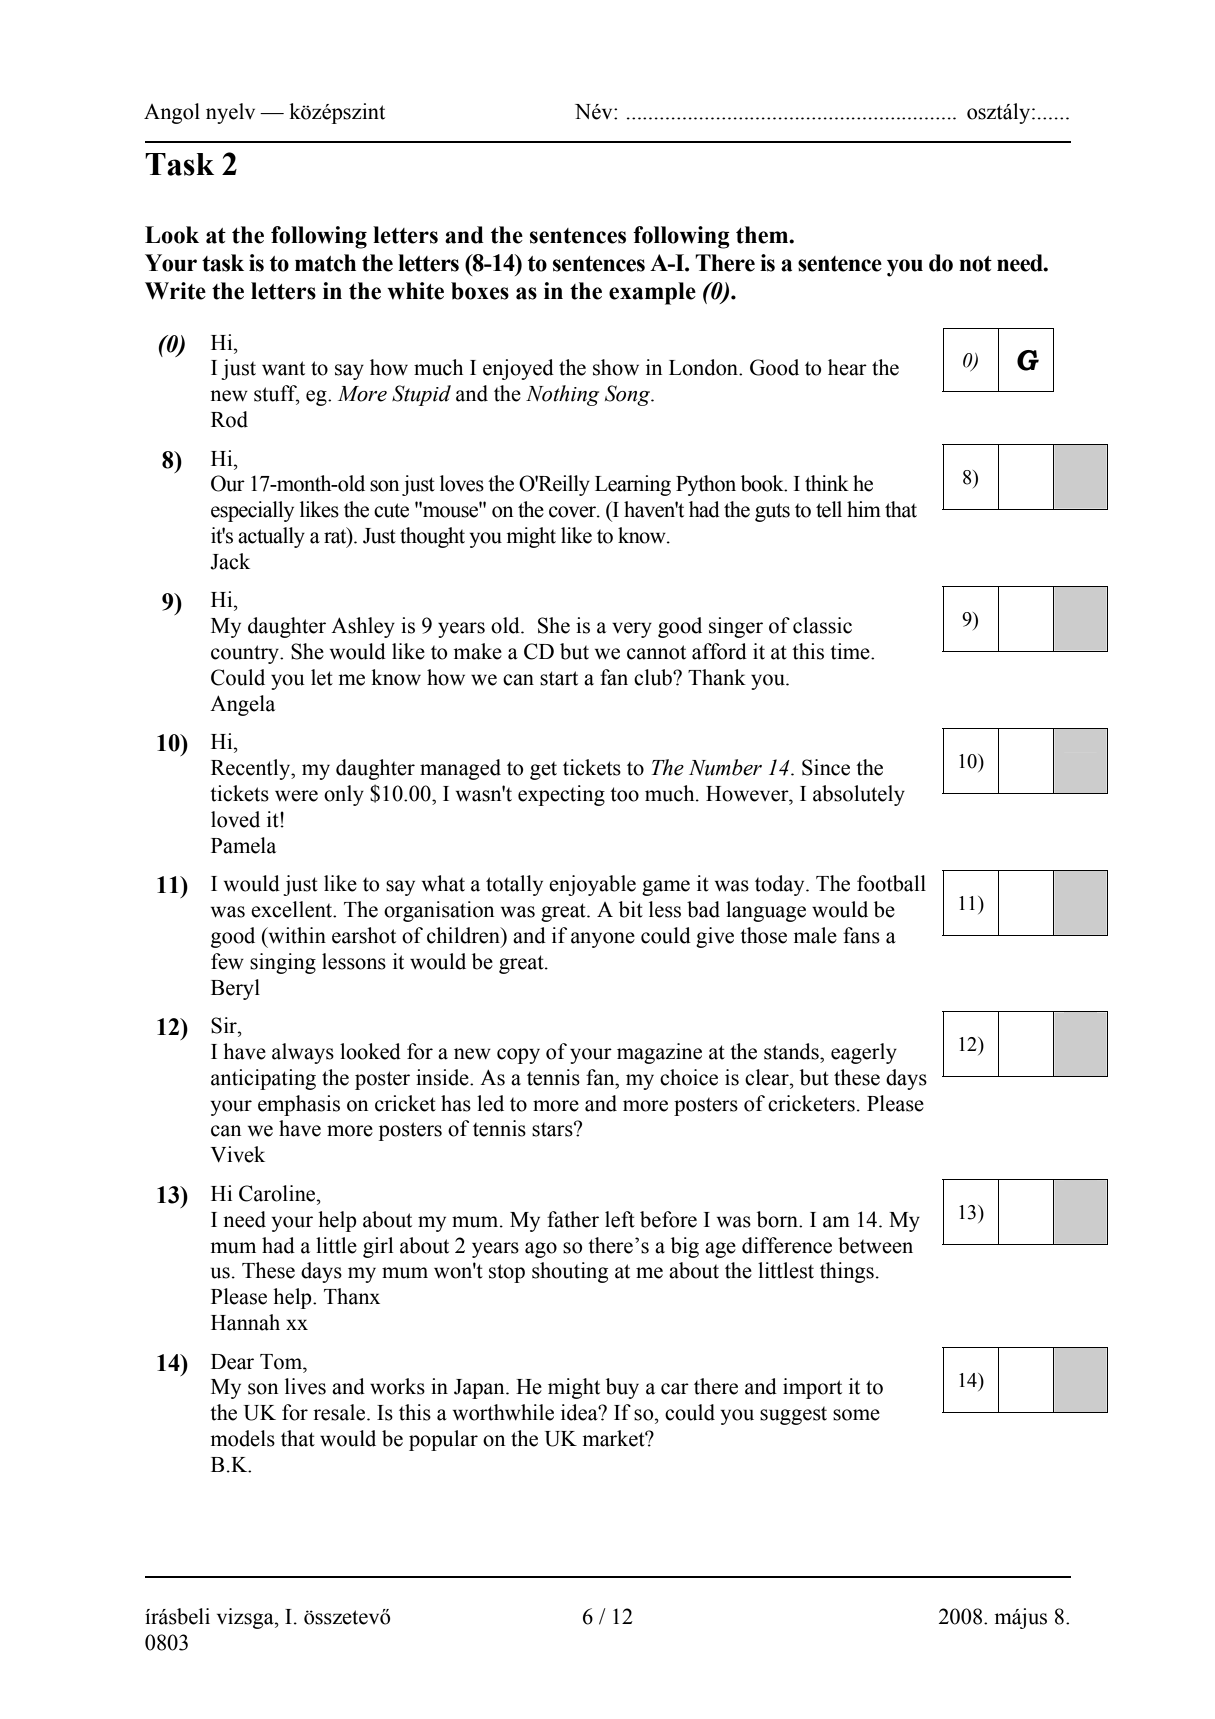 The width and height of the document is (1215, 1719). I want to click on start, so click(559, 678).
